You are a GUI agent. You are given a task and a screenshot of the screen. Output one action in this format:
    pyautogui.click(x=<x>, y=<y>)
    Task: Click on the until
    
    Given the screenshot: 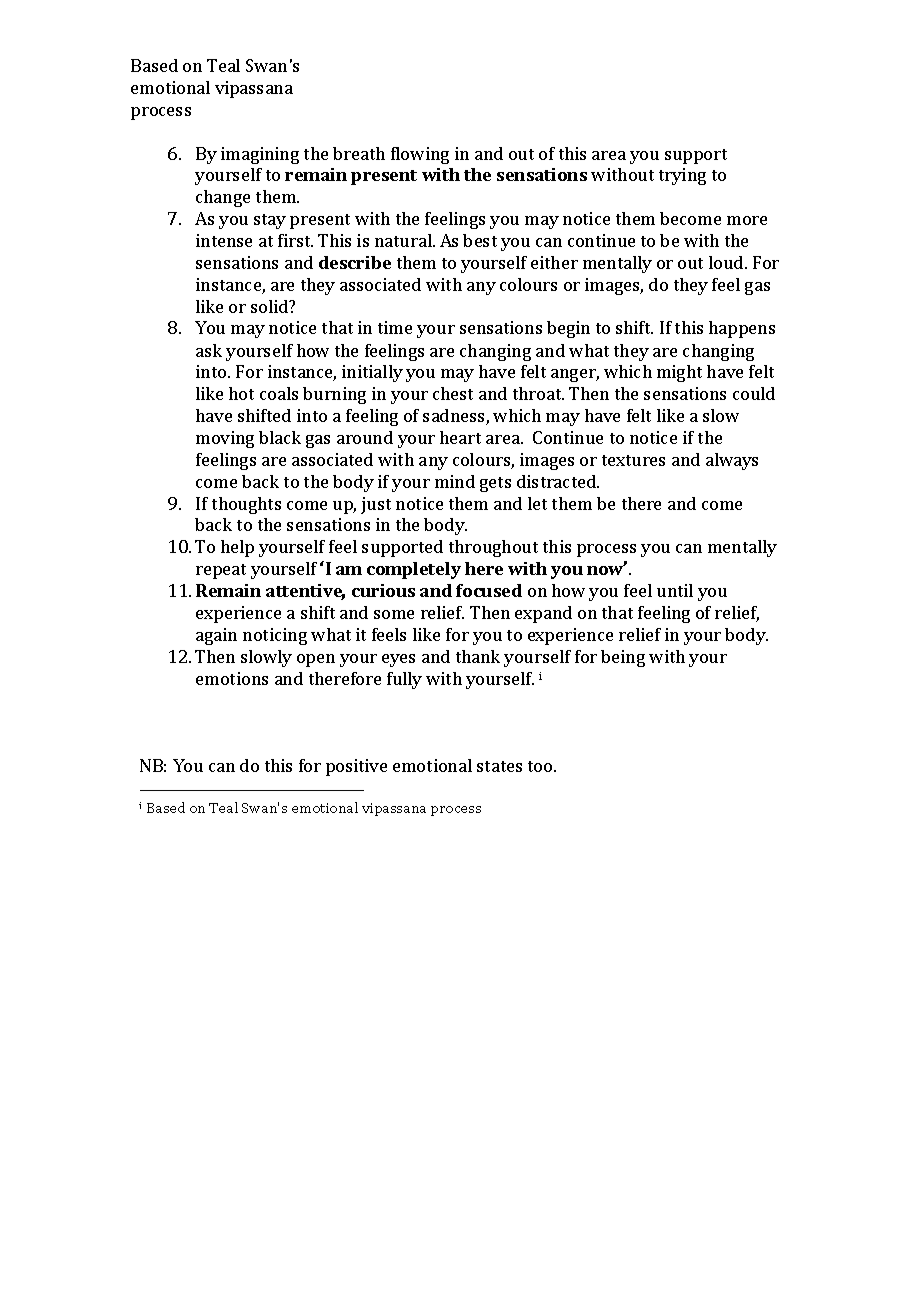 What is the action you would take?
    pyautogui.click(x=675, y=590)
